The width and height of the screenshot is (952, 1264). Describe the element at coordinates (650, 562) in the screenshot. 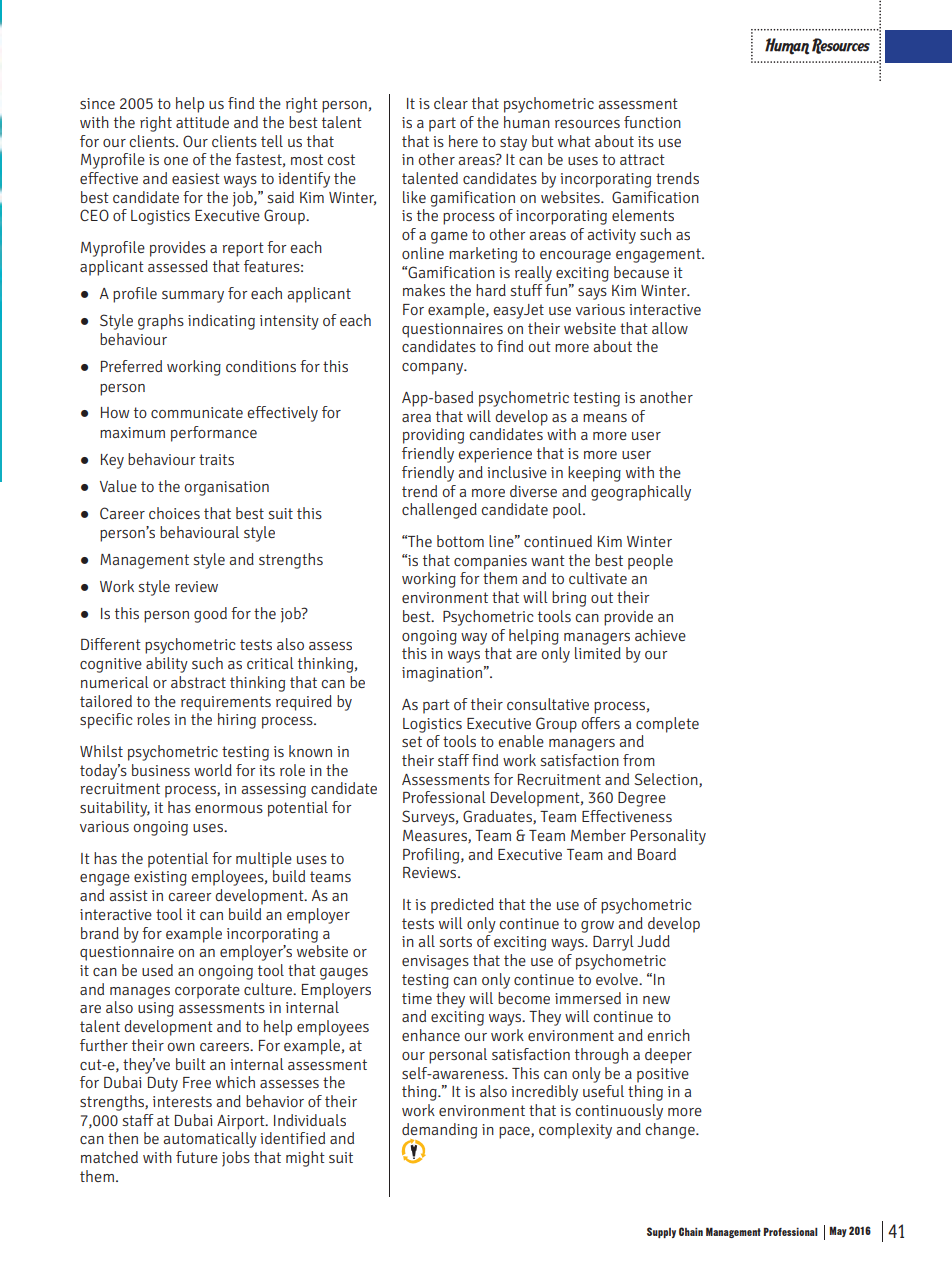

I see `people` at that location.
